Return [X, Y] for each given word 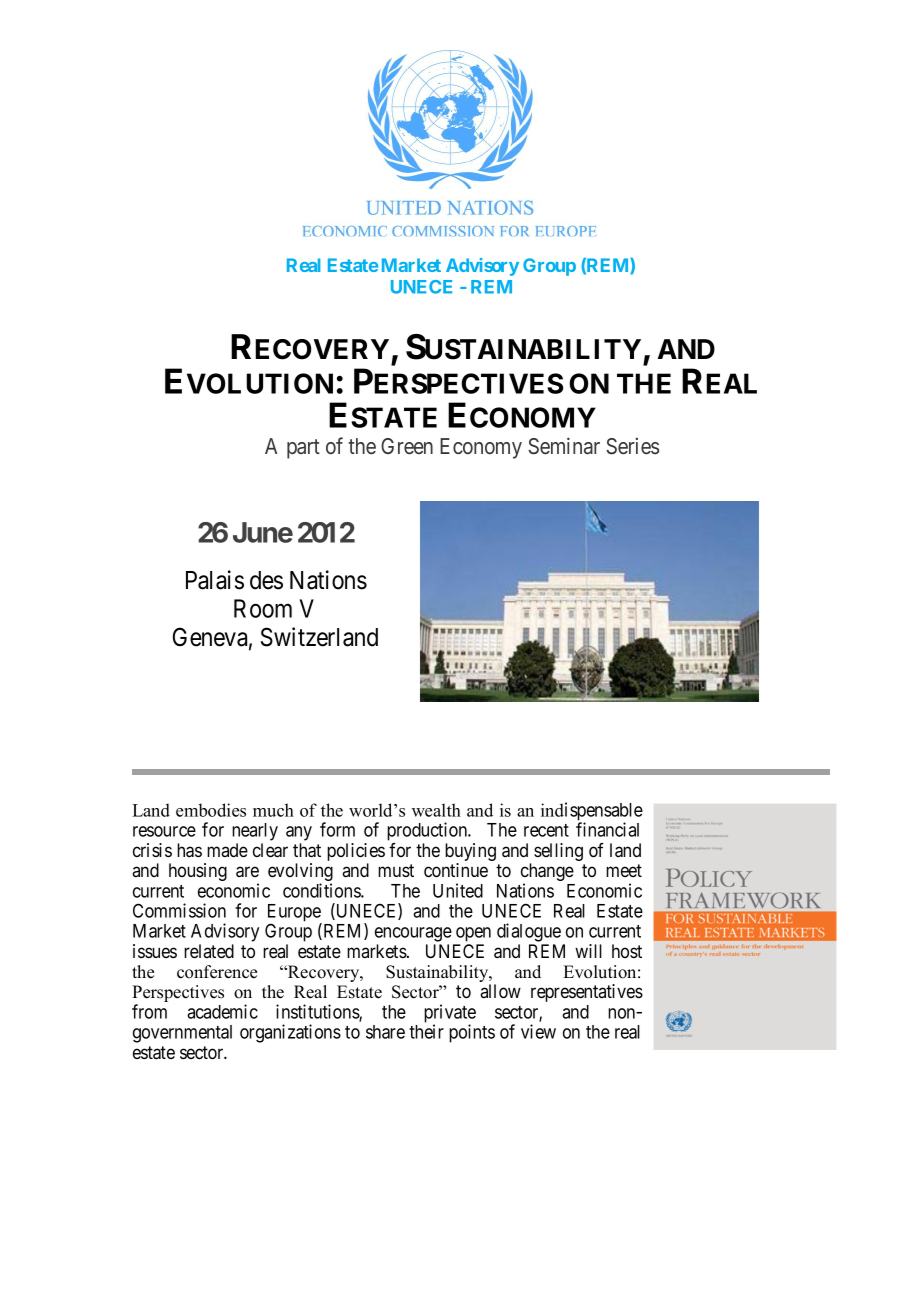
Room [263, 608]
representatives [587, 993]
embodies [211, 810]
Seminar [564, 446]
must [396, 870]
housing [198, 872]
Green [407, 446]
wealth [436, 810]
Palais [215, 580]
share [385, 1032]
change [547, 873]
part [303, 449]
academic [222, 1011]
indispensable [592, 812]
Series [632, 446]
